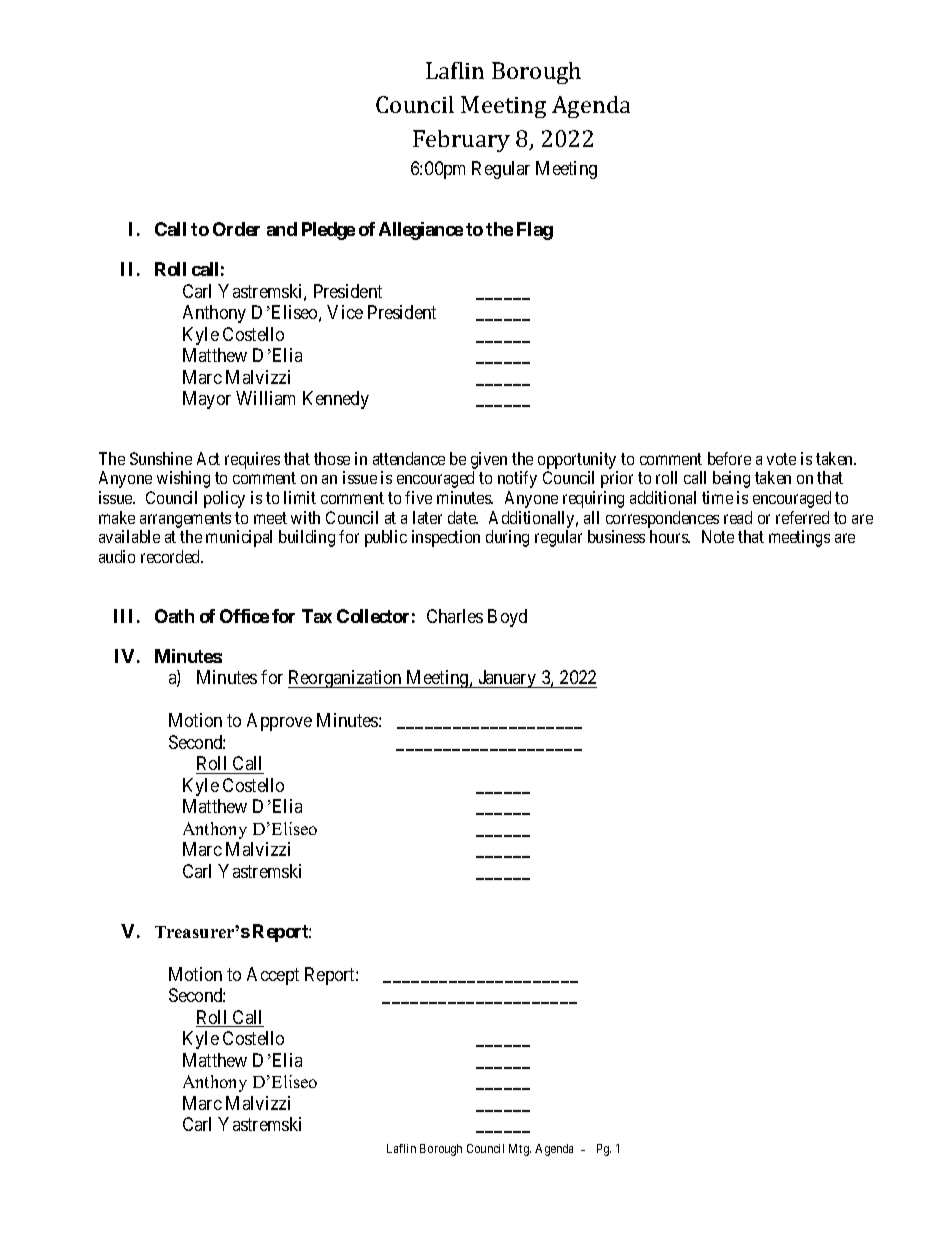 Image resolution: width=952 pixels, height=1233 pixels. What do you see at coordinates (279, 722) in the image?
I see `Approve` at bounding box center [279, 722].
